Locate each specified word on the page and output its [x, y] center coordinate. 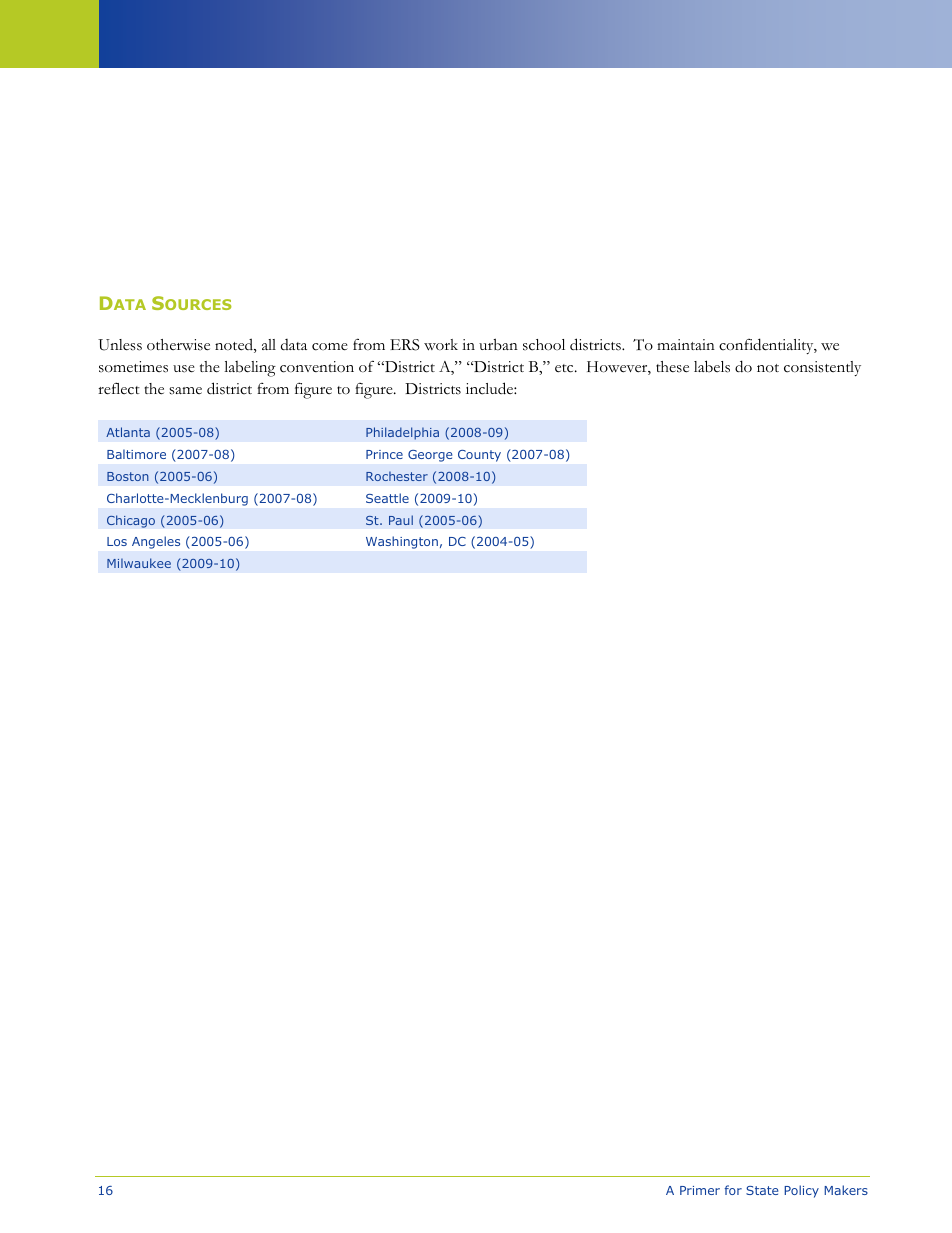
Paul [401, 520]
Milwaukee [139, 563]
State [762, 1190]
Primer [700, 1190]
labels [712, 366]
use [184, 369]
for [733, 1190]
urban [498, 344]
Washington [402, 542]
